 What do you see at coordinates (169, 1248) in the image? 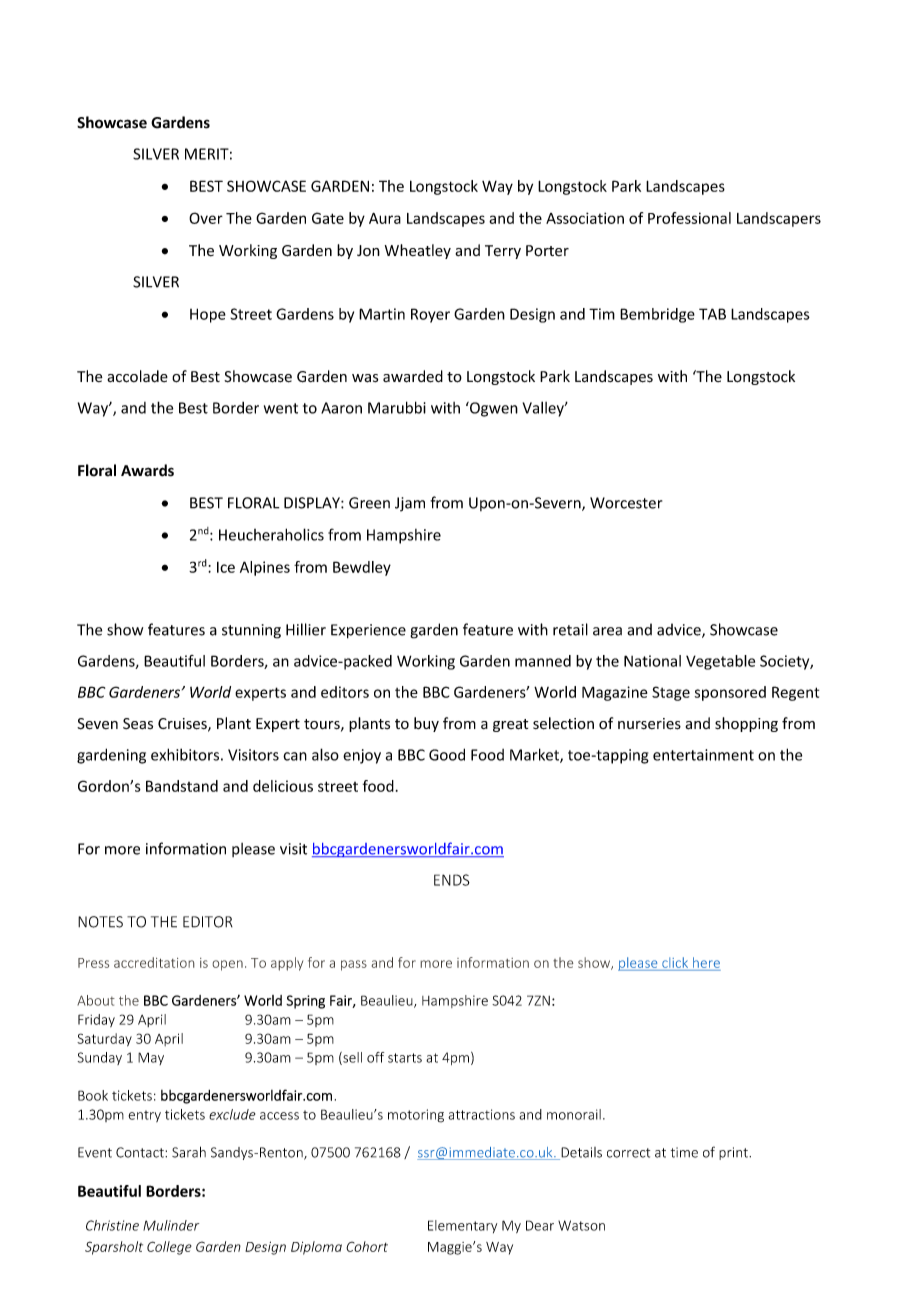
I see `College` at bounding box center [169, 1248].
